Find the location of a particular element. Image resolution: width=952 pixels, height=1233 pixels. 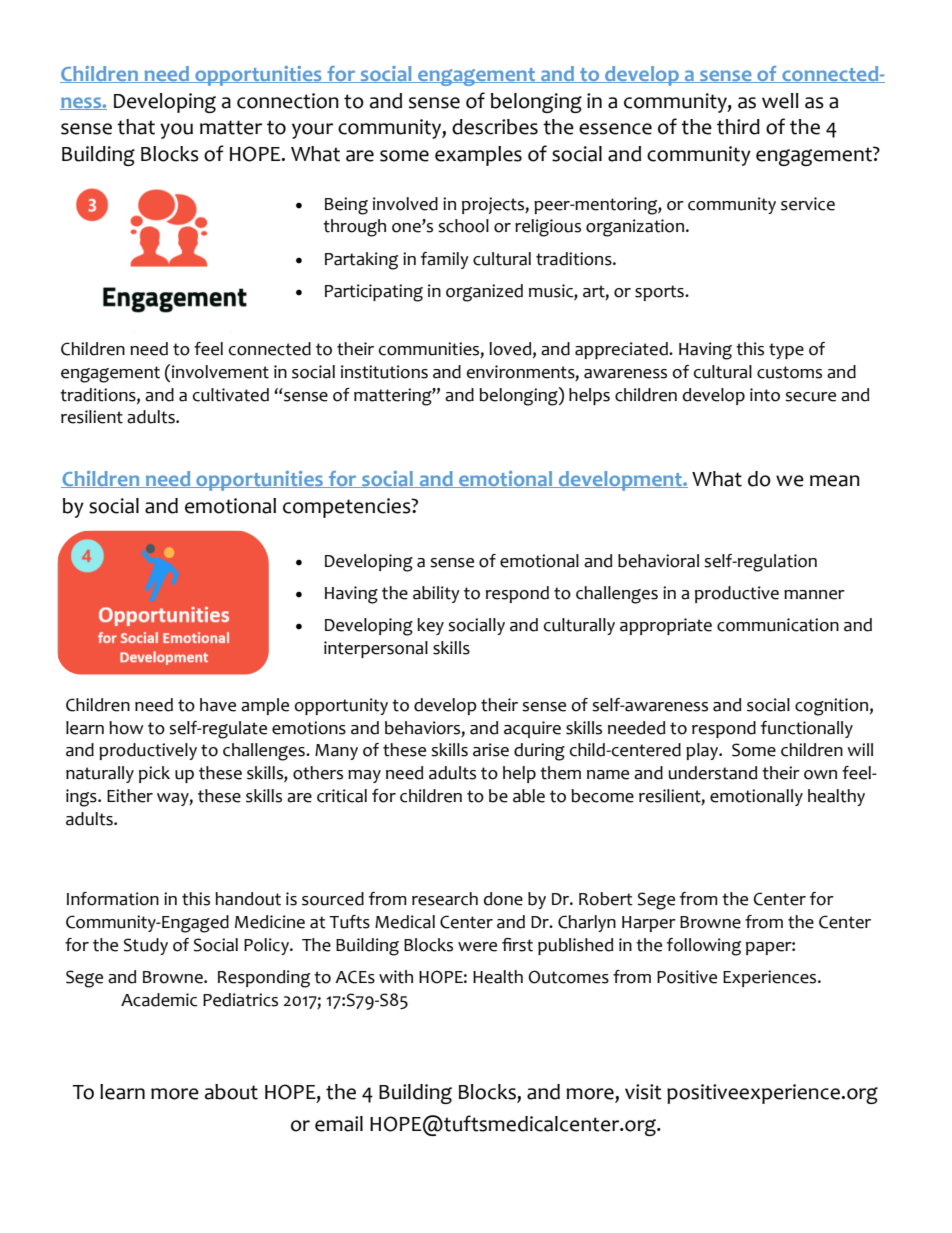

email is located at coordinates (339, 1124).
